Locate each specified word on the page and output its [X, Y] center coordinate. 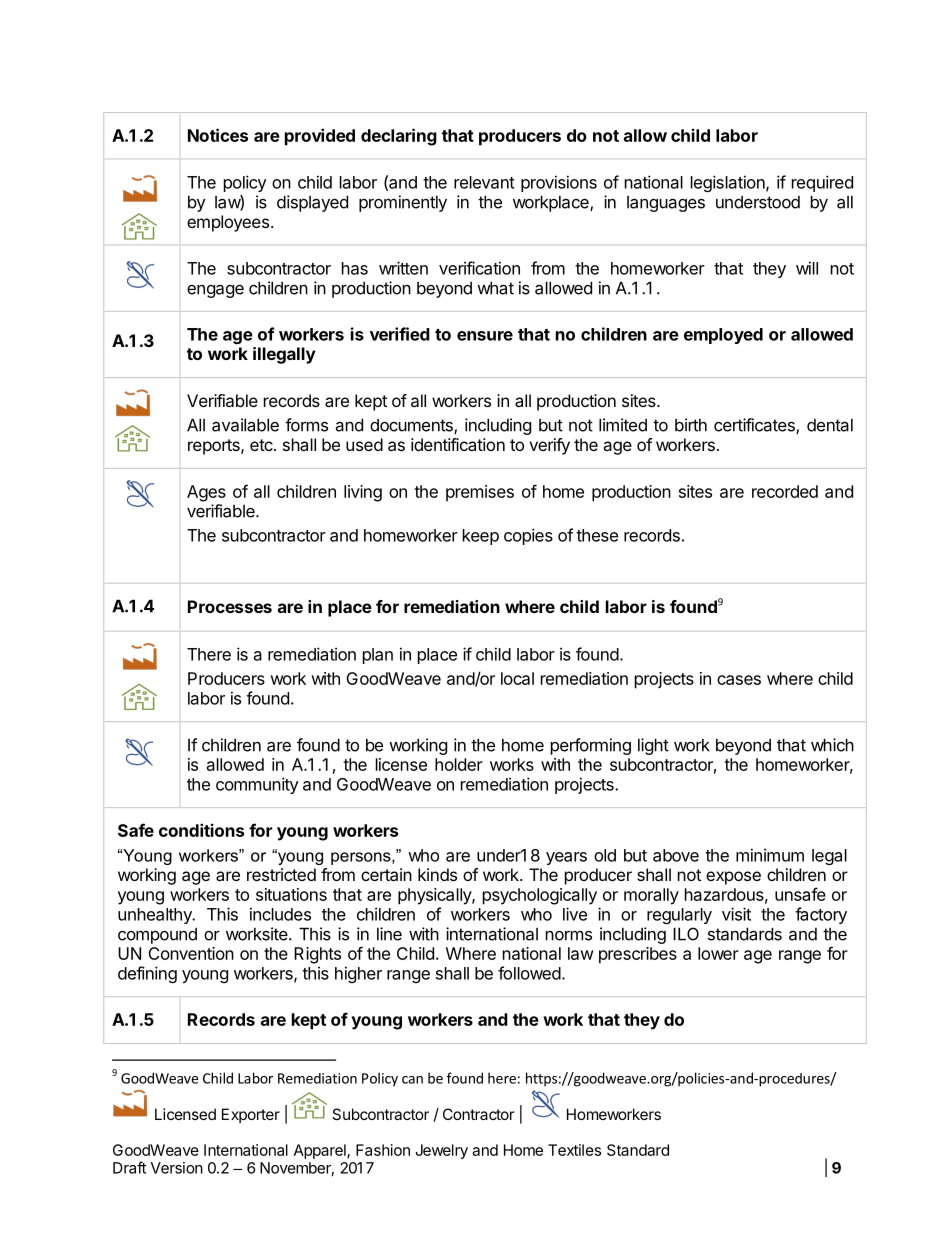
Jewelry [441, 1151]
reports [215, 447]
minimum [770, 855]
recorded [785, 491]
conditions [201, 830]
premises [480, 493]
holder [459, 764]
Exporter [251, 1115]
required [822, 183]
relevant [484, 182]
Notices [218, 135]
